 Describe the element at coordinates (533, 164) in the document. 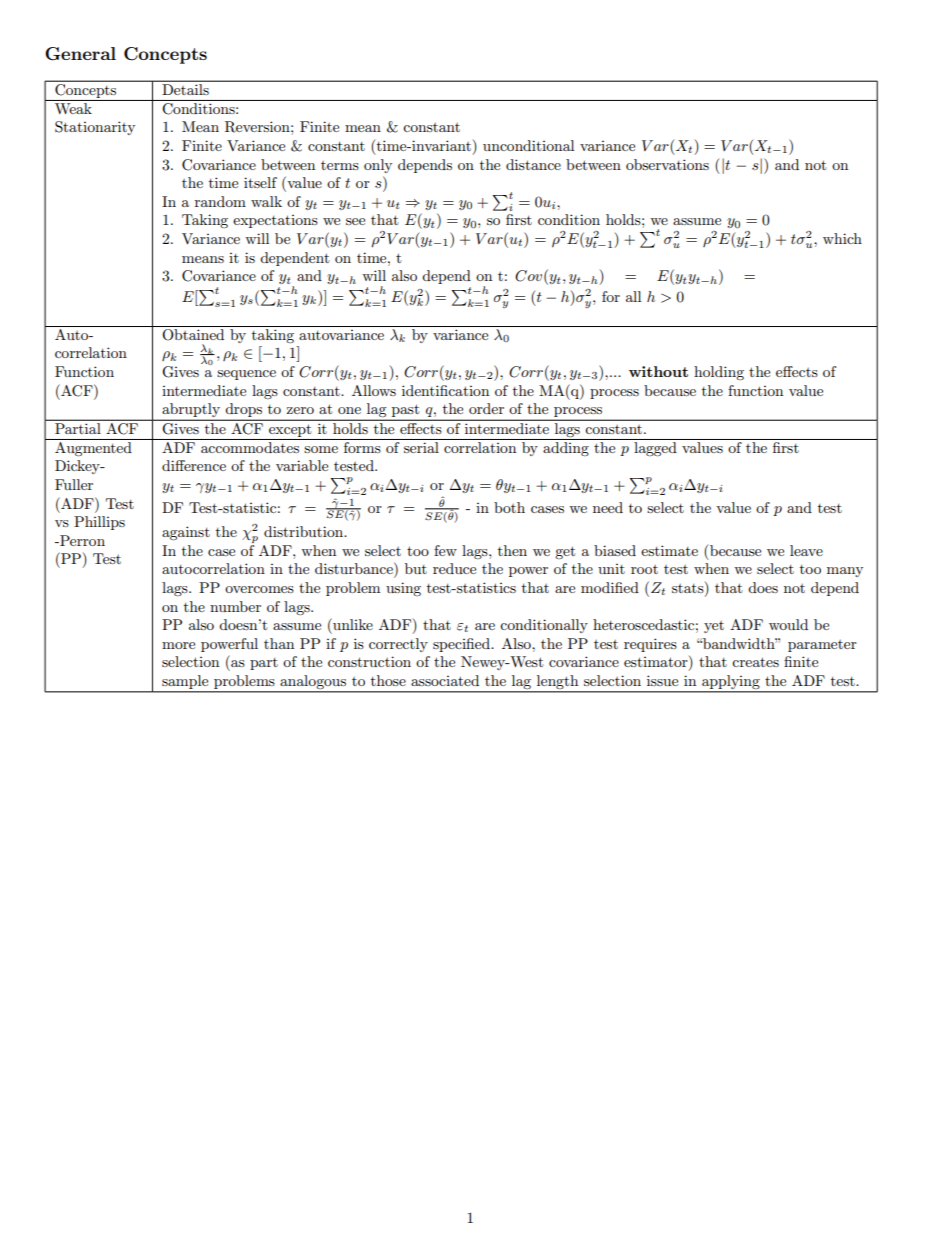

I see `distance` at that location.
